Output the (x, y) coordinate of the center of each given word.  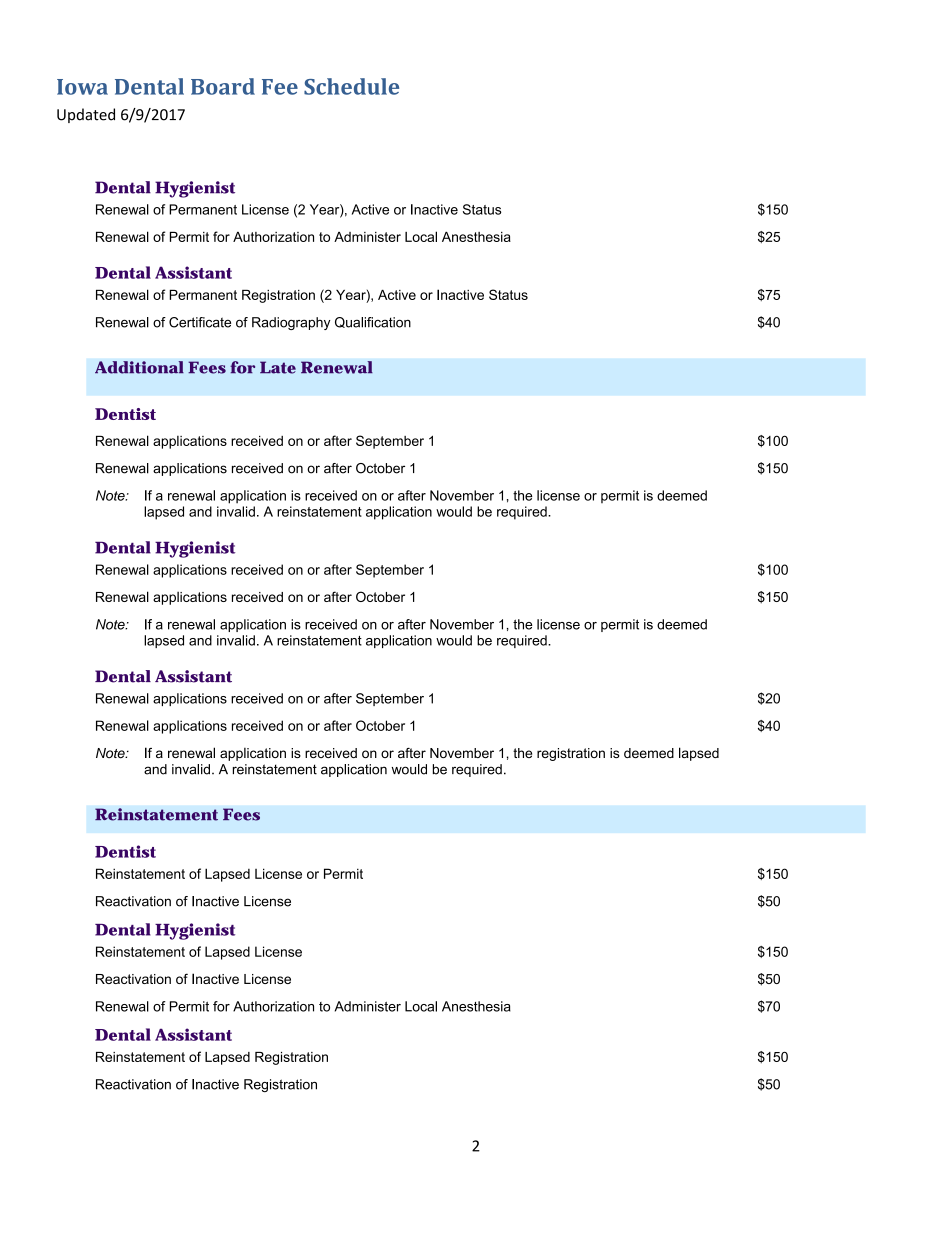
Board (223, 86)
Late (278, 367)
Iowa (82, 87)
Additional (139, 367)
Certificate (200, 322)
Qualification (373, 322)
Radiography (291, 323)
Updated (86, 115)
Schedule (351, 86)
